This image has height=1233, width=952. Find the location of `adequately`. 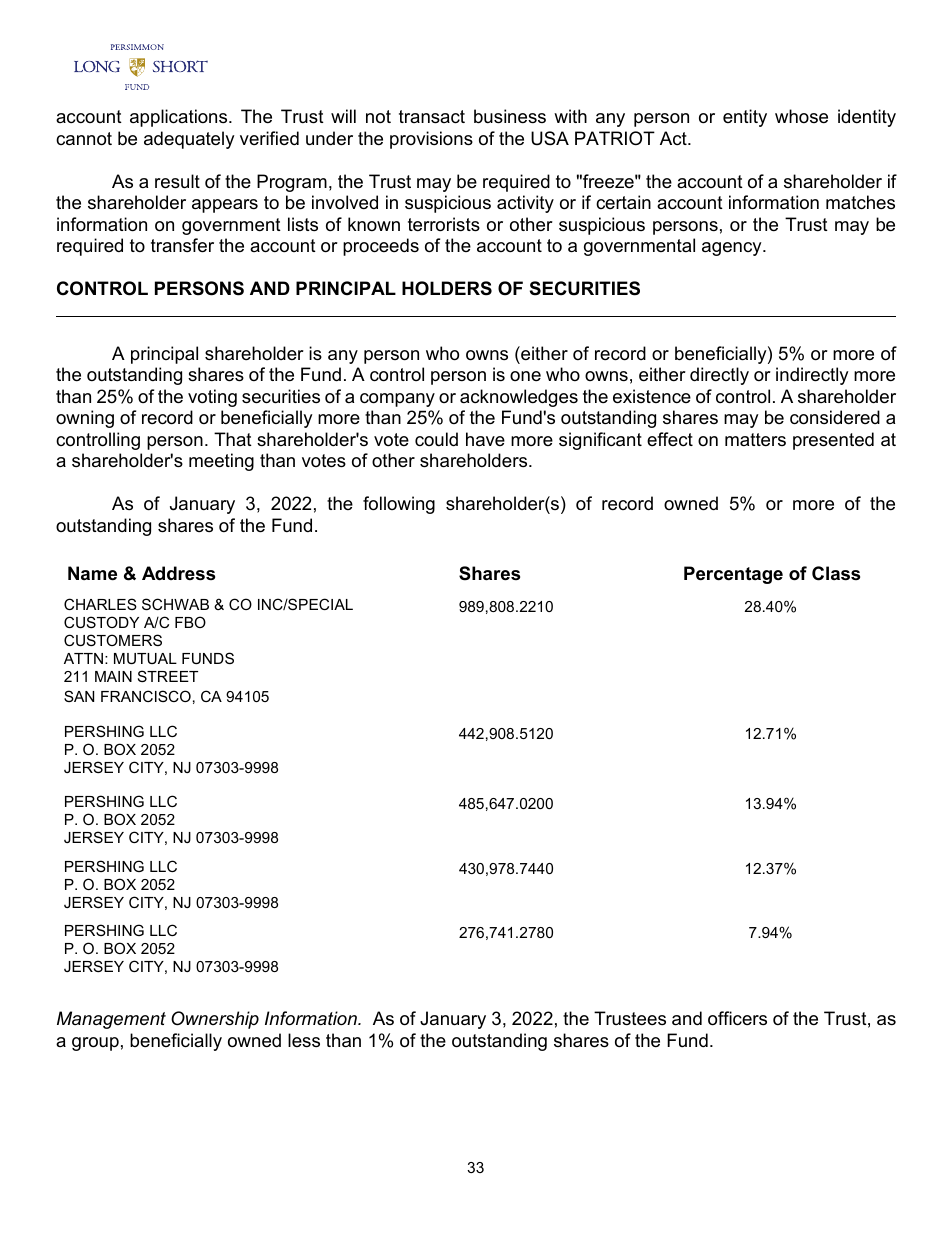

adequately is located at coordinates (189, 140).
